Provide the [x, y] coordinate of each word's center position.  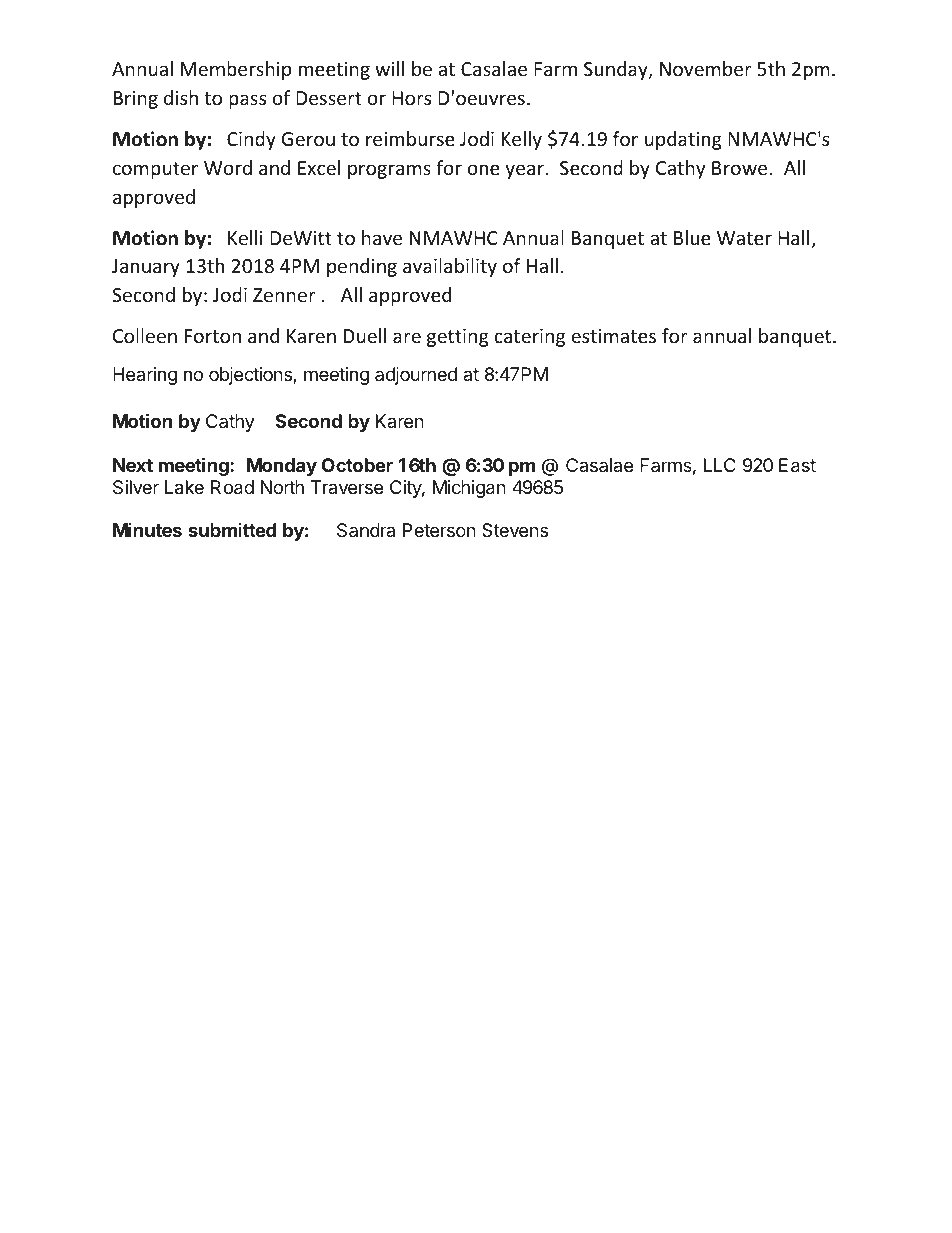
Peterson [439, 530]
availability [450, 267]
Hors [411, 98]
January [146, 268]
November [706, 68]
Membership [236, 70]
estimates [613, 336]
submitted [232, 530]
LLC [720, 465]
